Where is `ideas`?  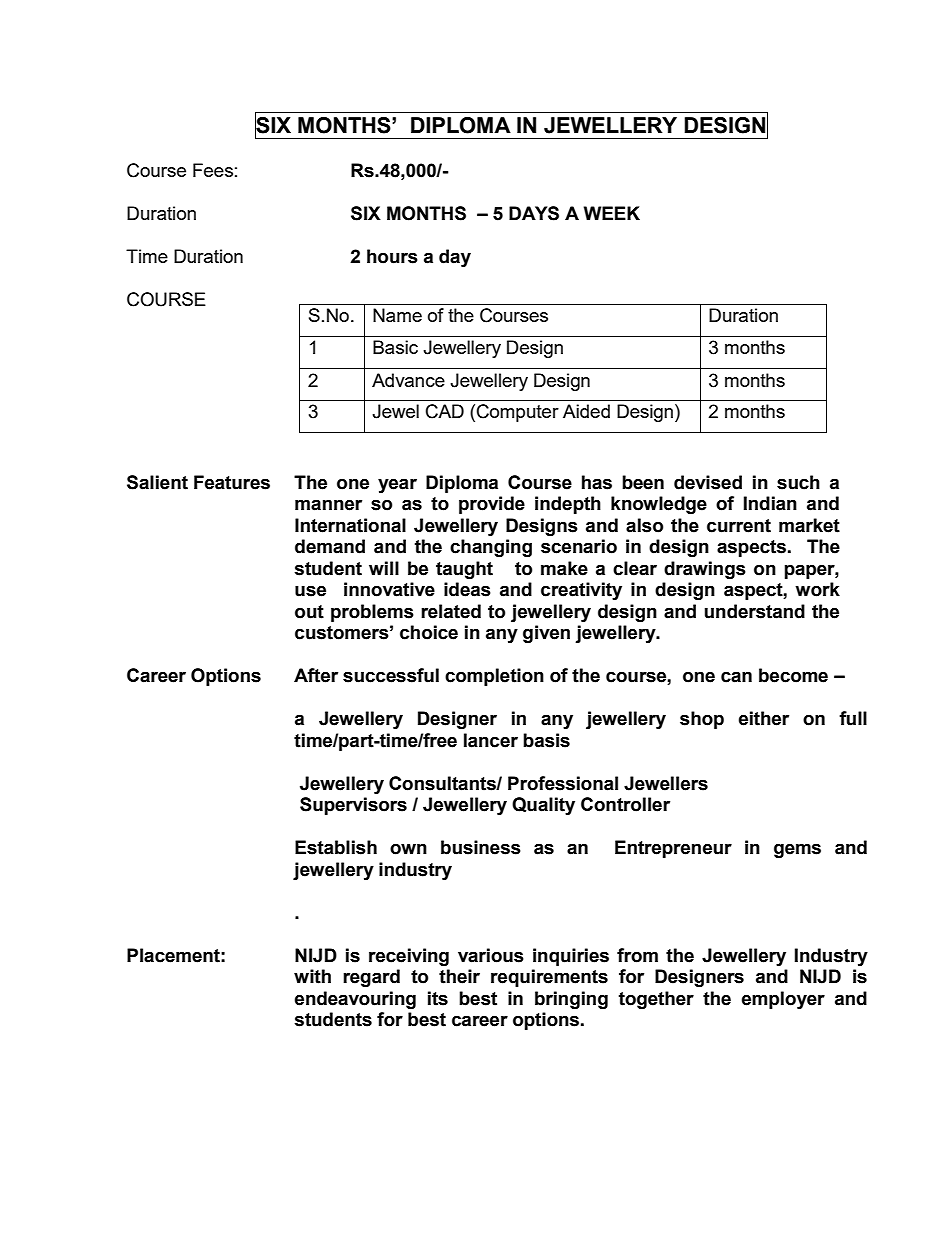
ideas is located at coordinates (467, 589).
